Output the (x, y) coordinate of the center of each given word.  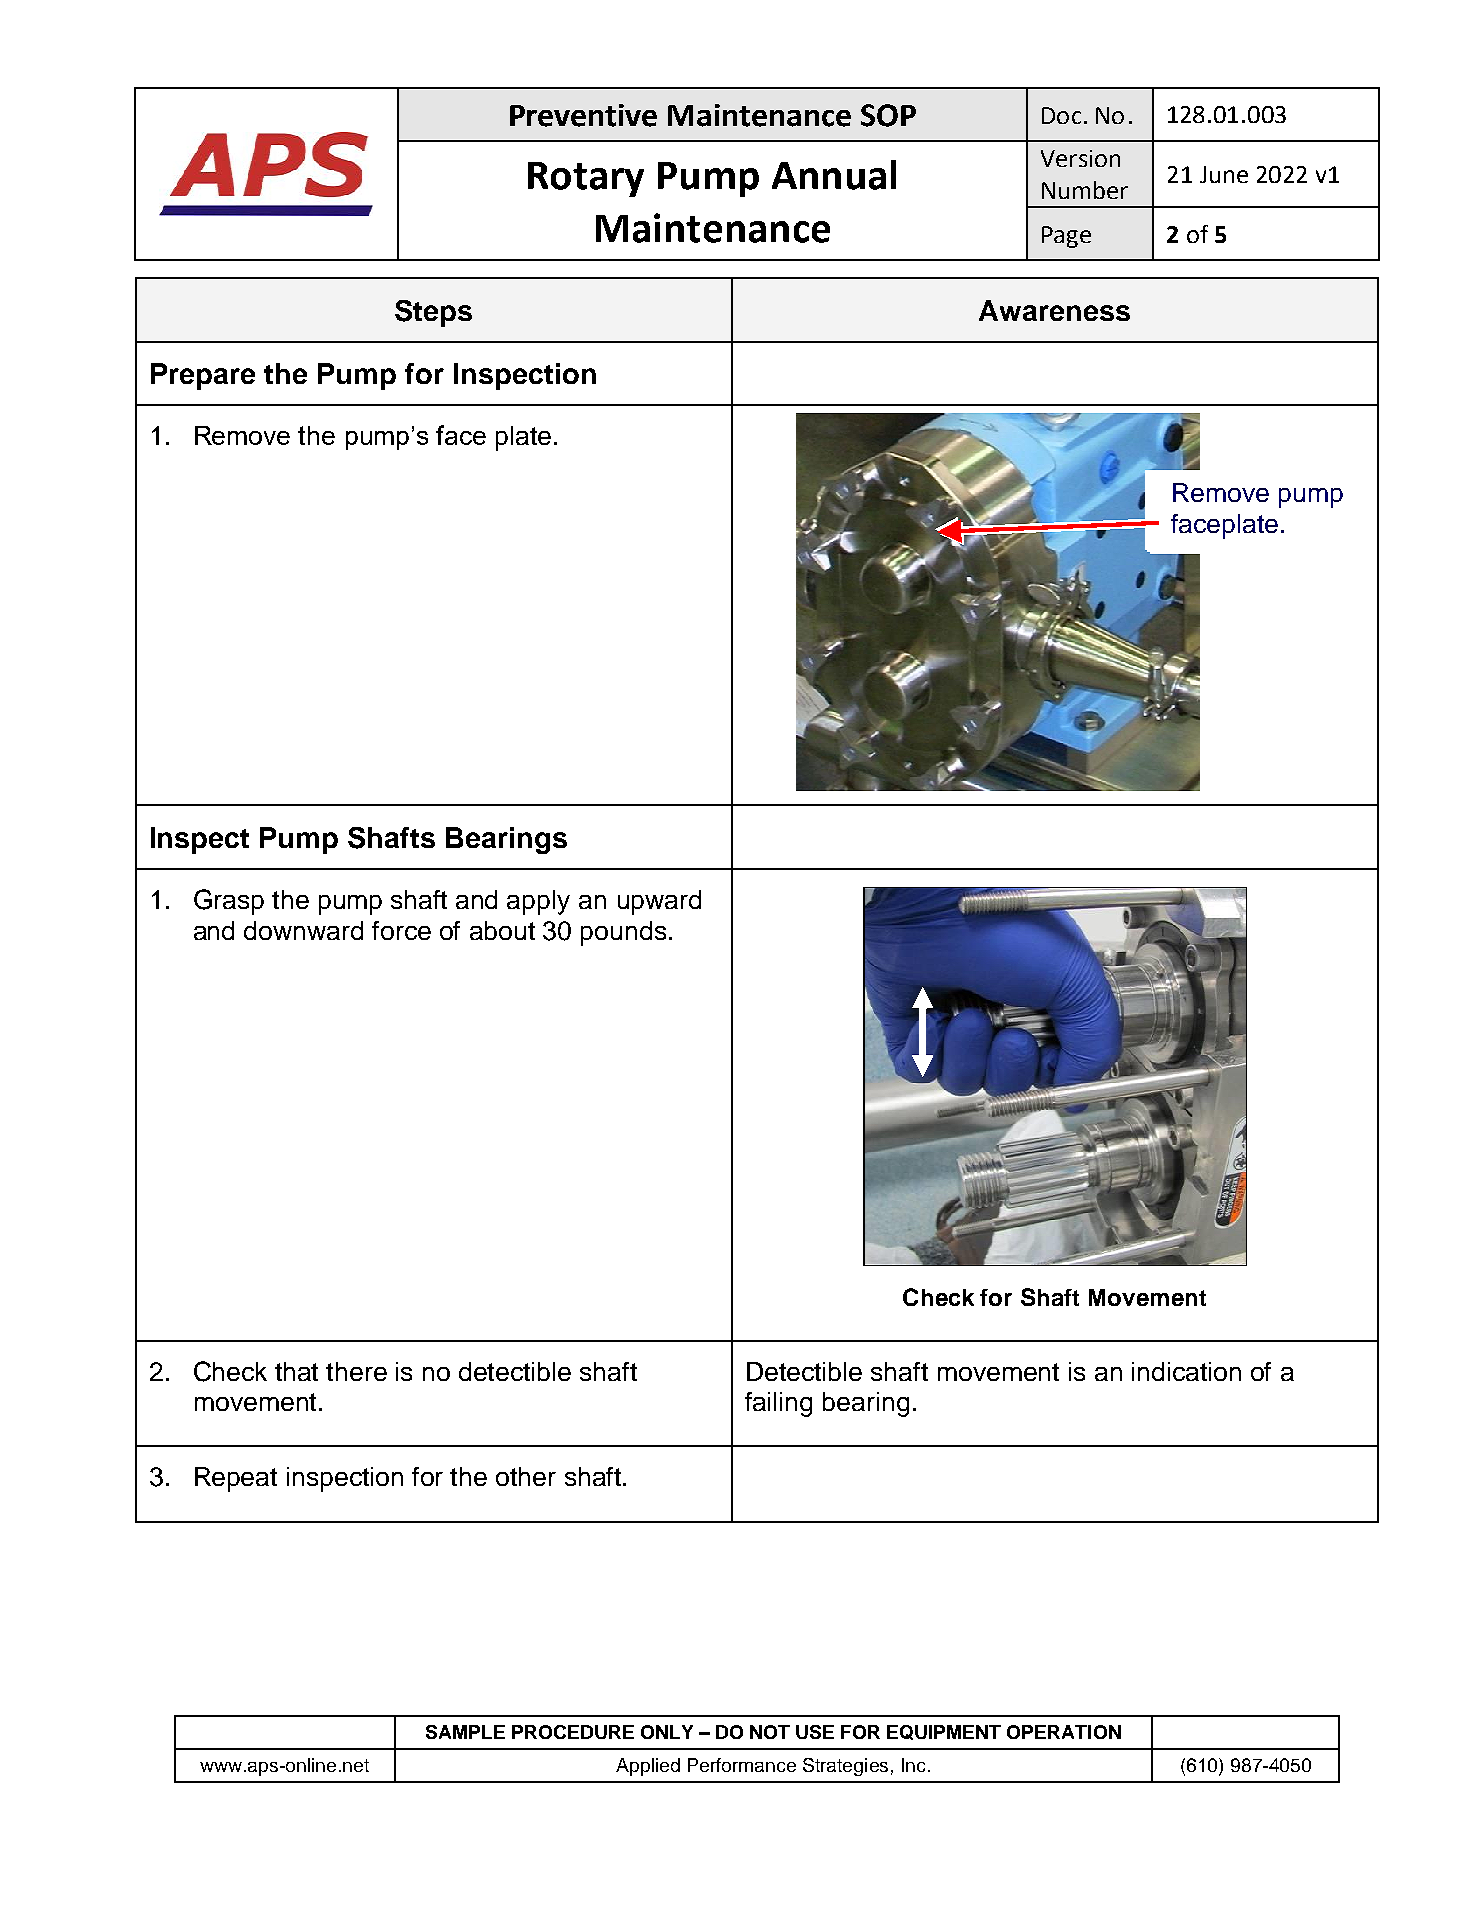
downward (303, 930)
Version (1080, 158)
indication (1186, 1371)
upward (659, 902)
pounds (623, 933)
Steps (433, 313)
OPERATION (1064, 1732)
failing (778, 1404)
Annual (834, 175)
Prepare (203, 376)
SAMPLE (465, 1732)
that (296, 1371)
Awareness (1054, 310)
